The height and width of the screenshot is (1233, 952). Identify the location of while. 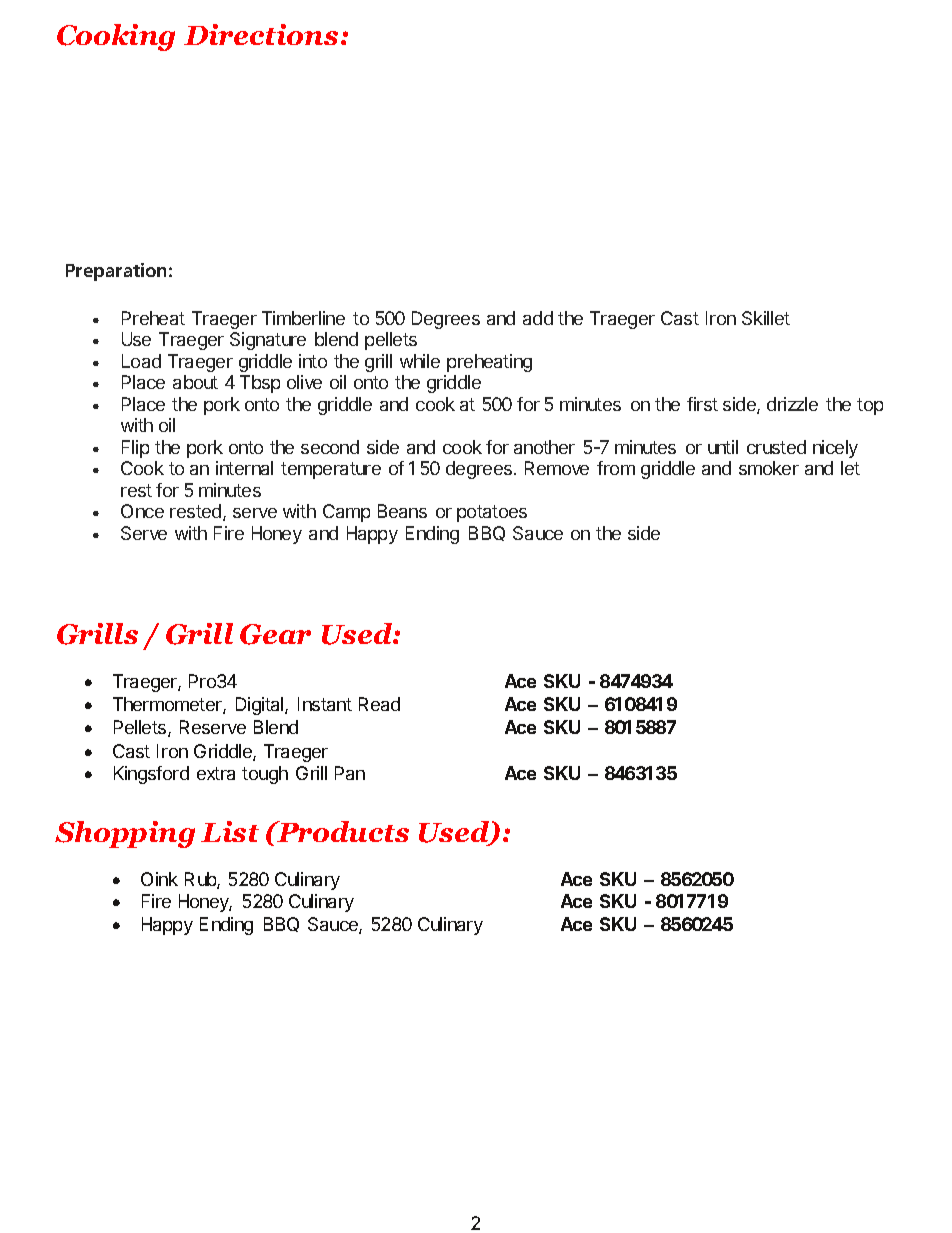
(420, 361).
